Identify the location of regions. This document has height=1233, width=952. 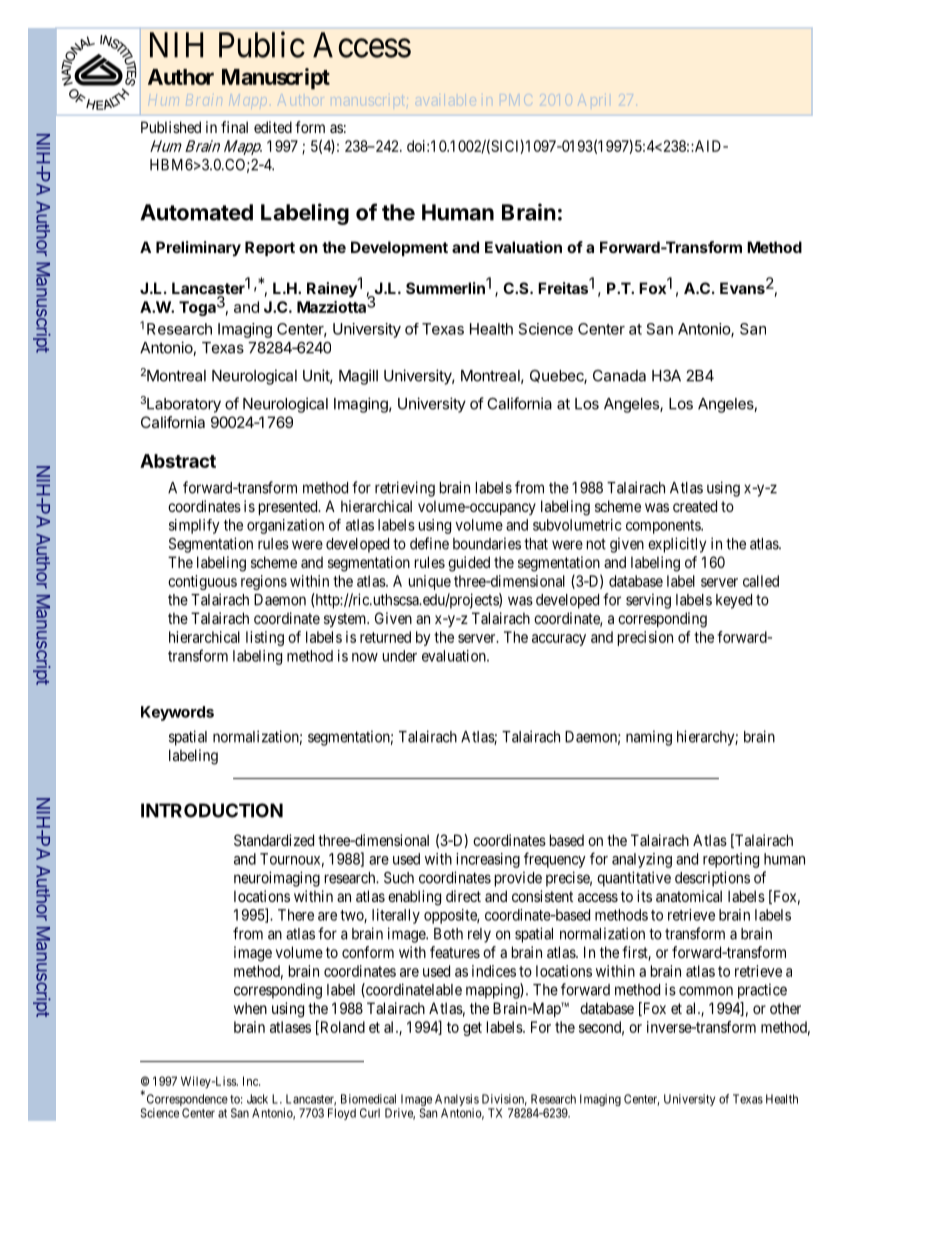
(264, 582).
